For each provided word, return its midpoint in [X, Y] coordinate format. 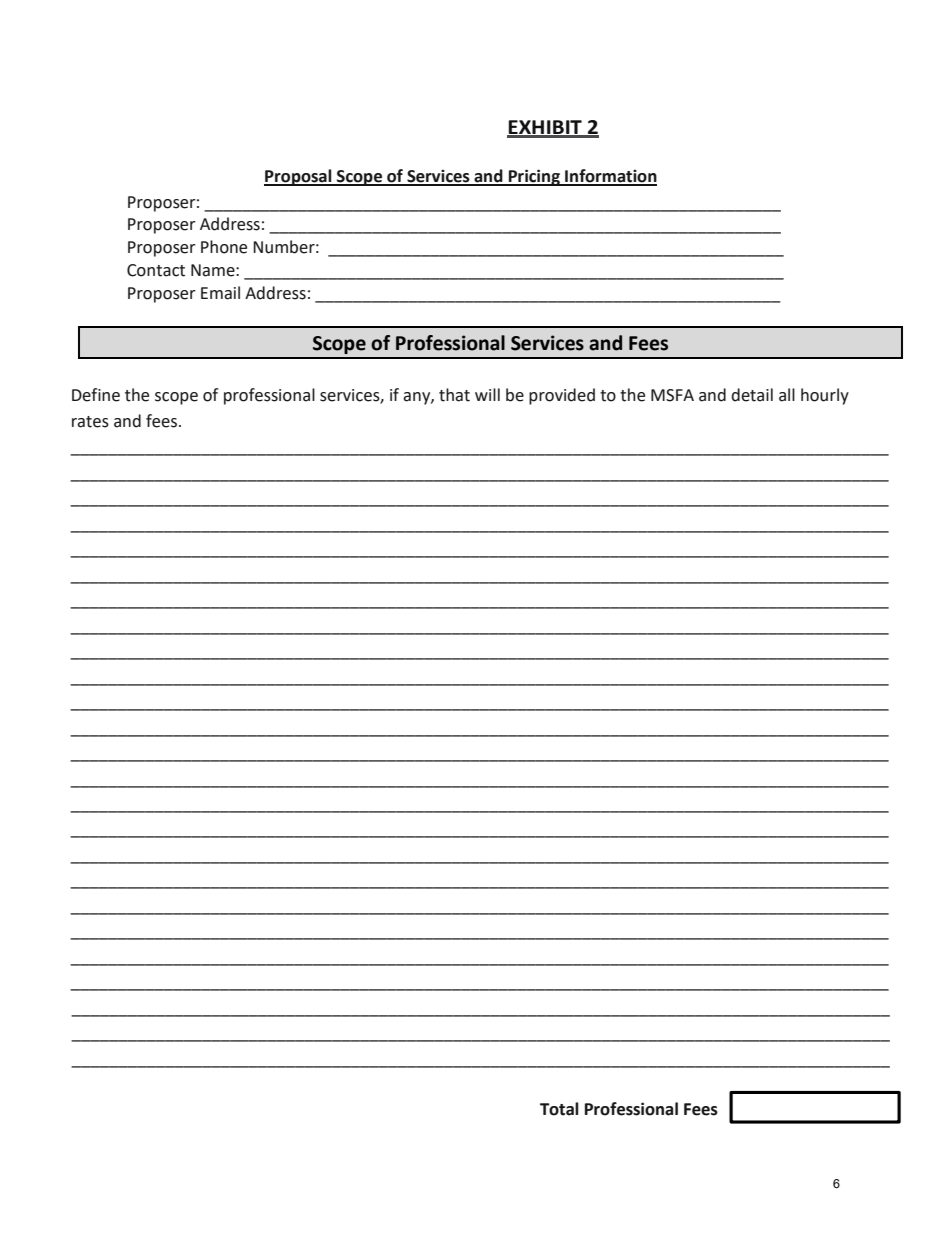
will [487, 394]
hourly [825, 396]
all [787, 395]
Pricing [534, 177]
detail [752, 395]
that [454, 395]
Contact [156, 270]
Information [610, 177]
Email [220, 293]
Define [96, 395]
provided [562, 396]
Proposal [299, 177]
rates [90, 422]
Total [559, 1109]
